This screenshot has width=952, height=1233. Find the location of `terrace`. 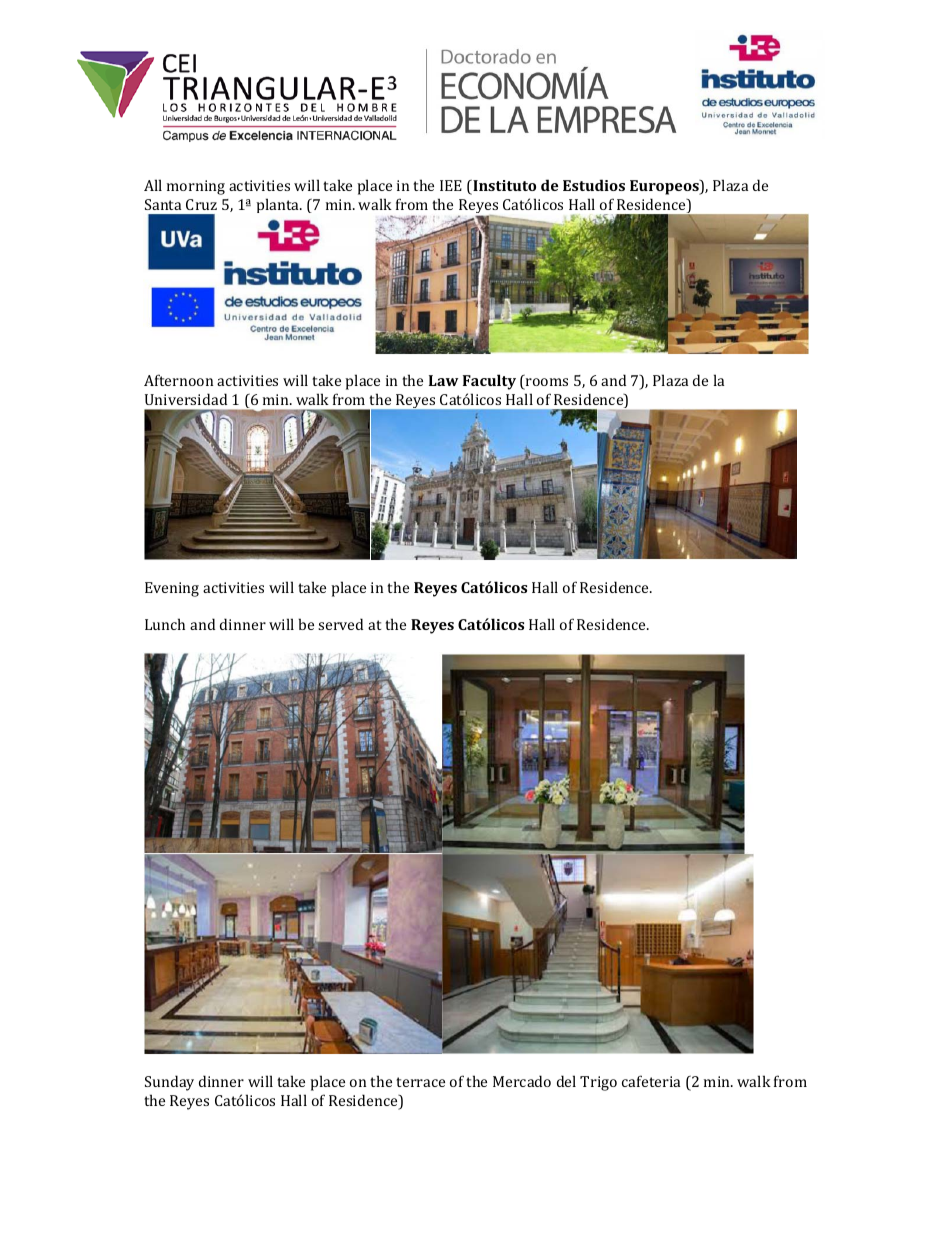

terrace is located at coordinates (420, 1082).
